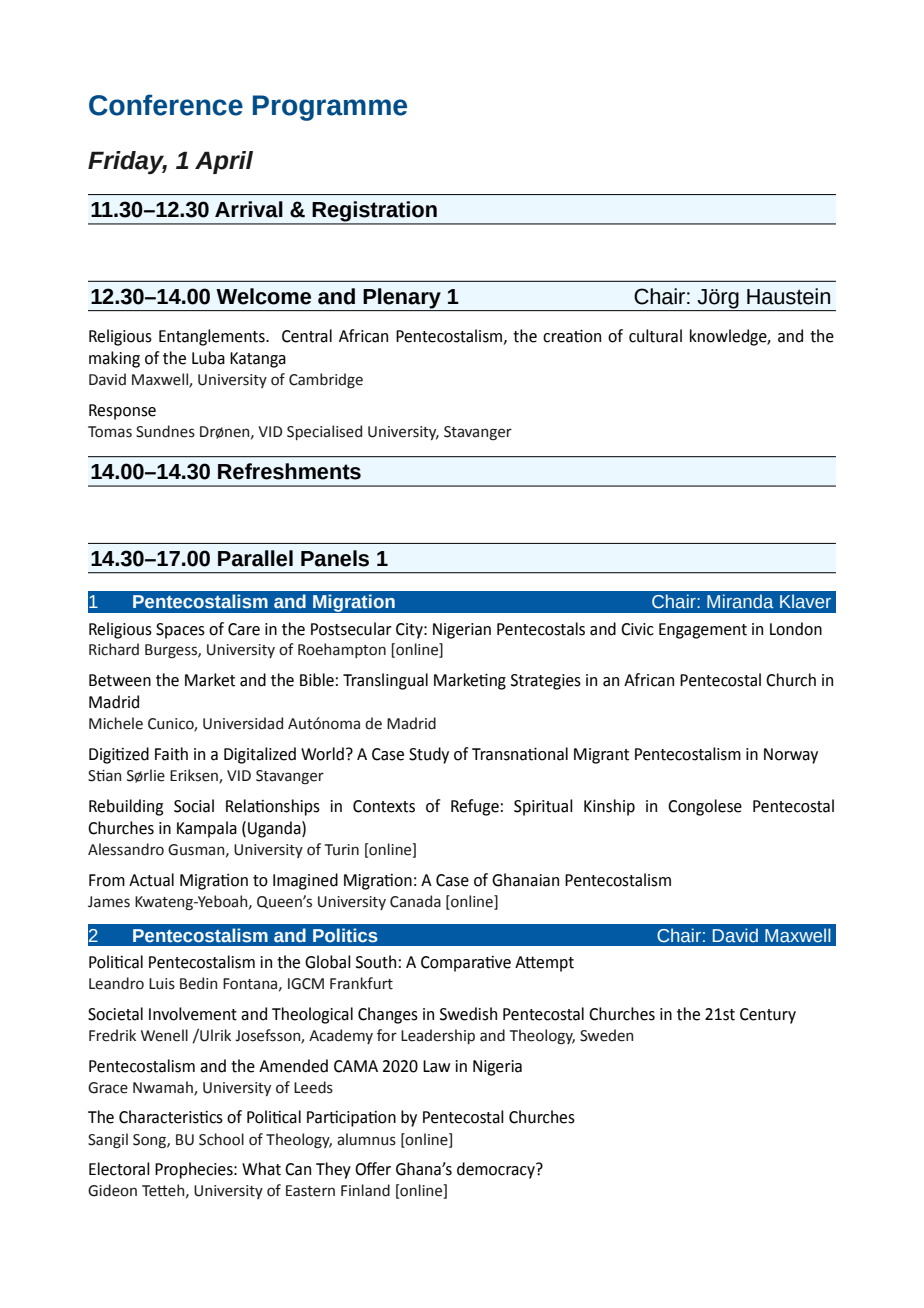 This screenshot has height=1308, width=924. Describe the element at coordinates (497, 1170) in the screenshot. I see `democracy` at that location.
